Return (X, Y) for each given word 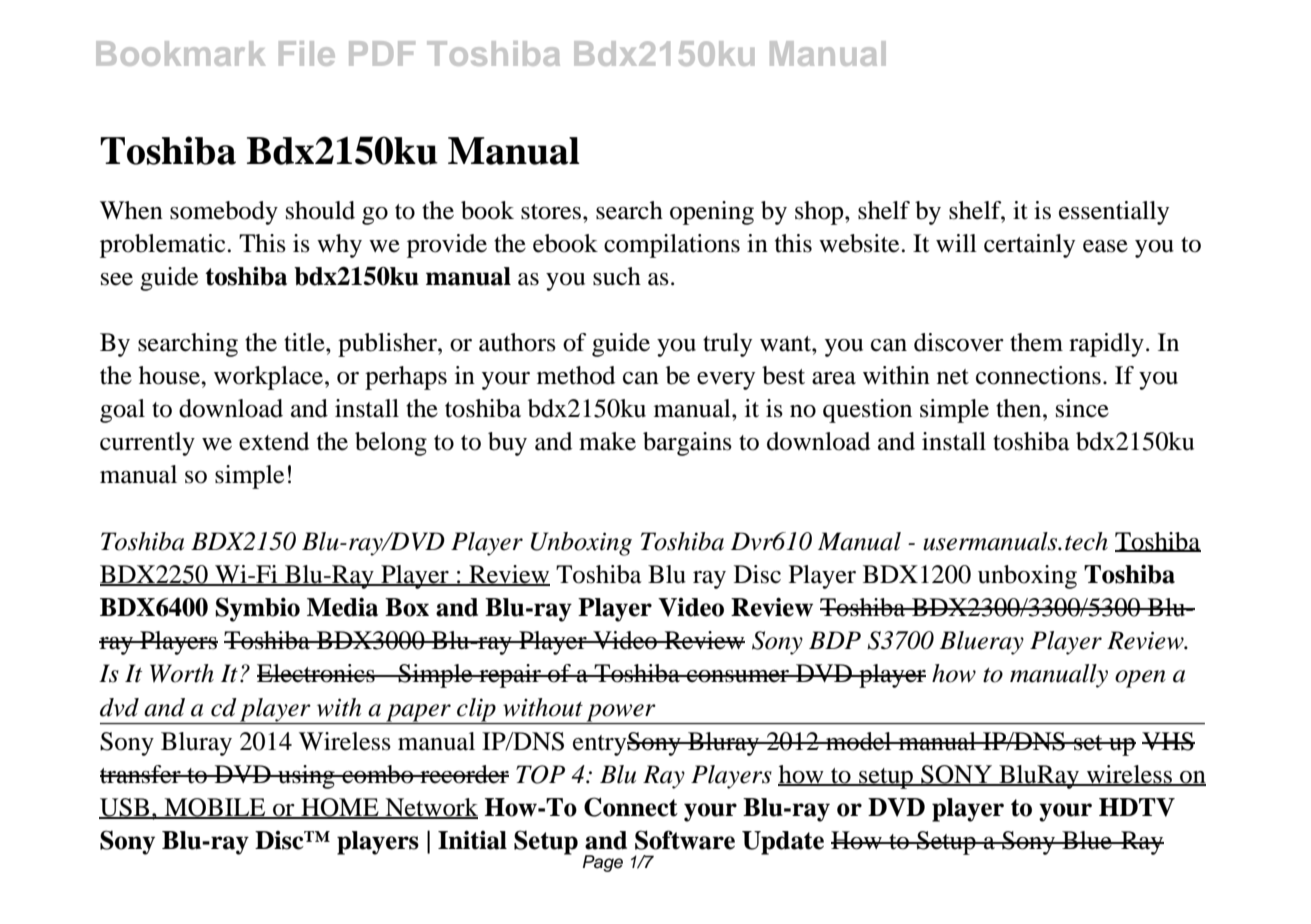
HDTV (1137, 807)
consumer (738, 676)
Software (685, 840)
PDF (382, 53)
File (307, 53)
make (607, 441)
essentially (1114, 213)
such (617, 276)
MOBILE (215, 808)
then (1020, 408)
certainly (1029, 246)
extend (274, 441)
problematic (162, 246)
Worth (182, 673)
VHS (1168, 741)
